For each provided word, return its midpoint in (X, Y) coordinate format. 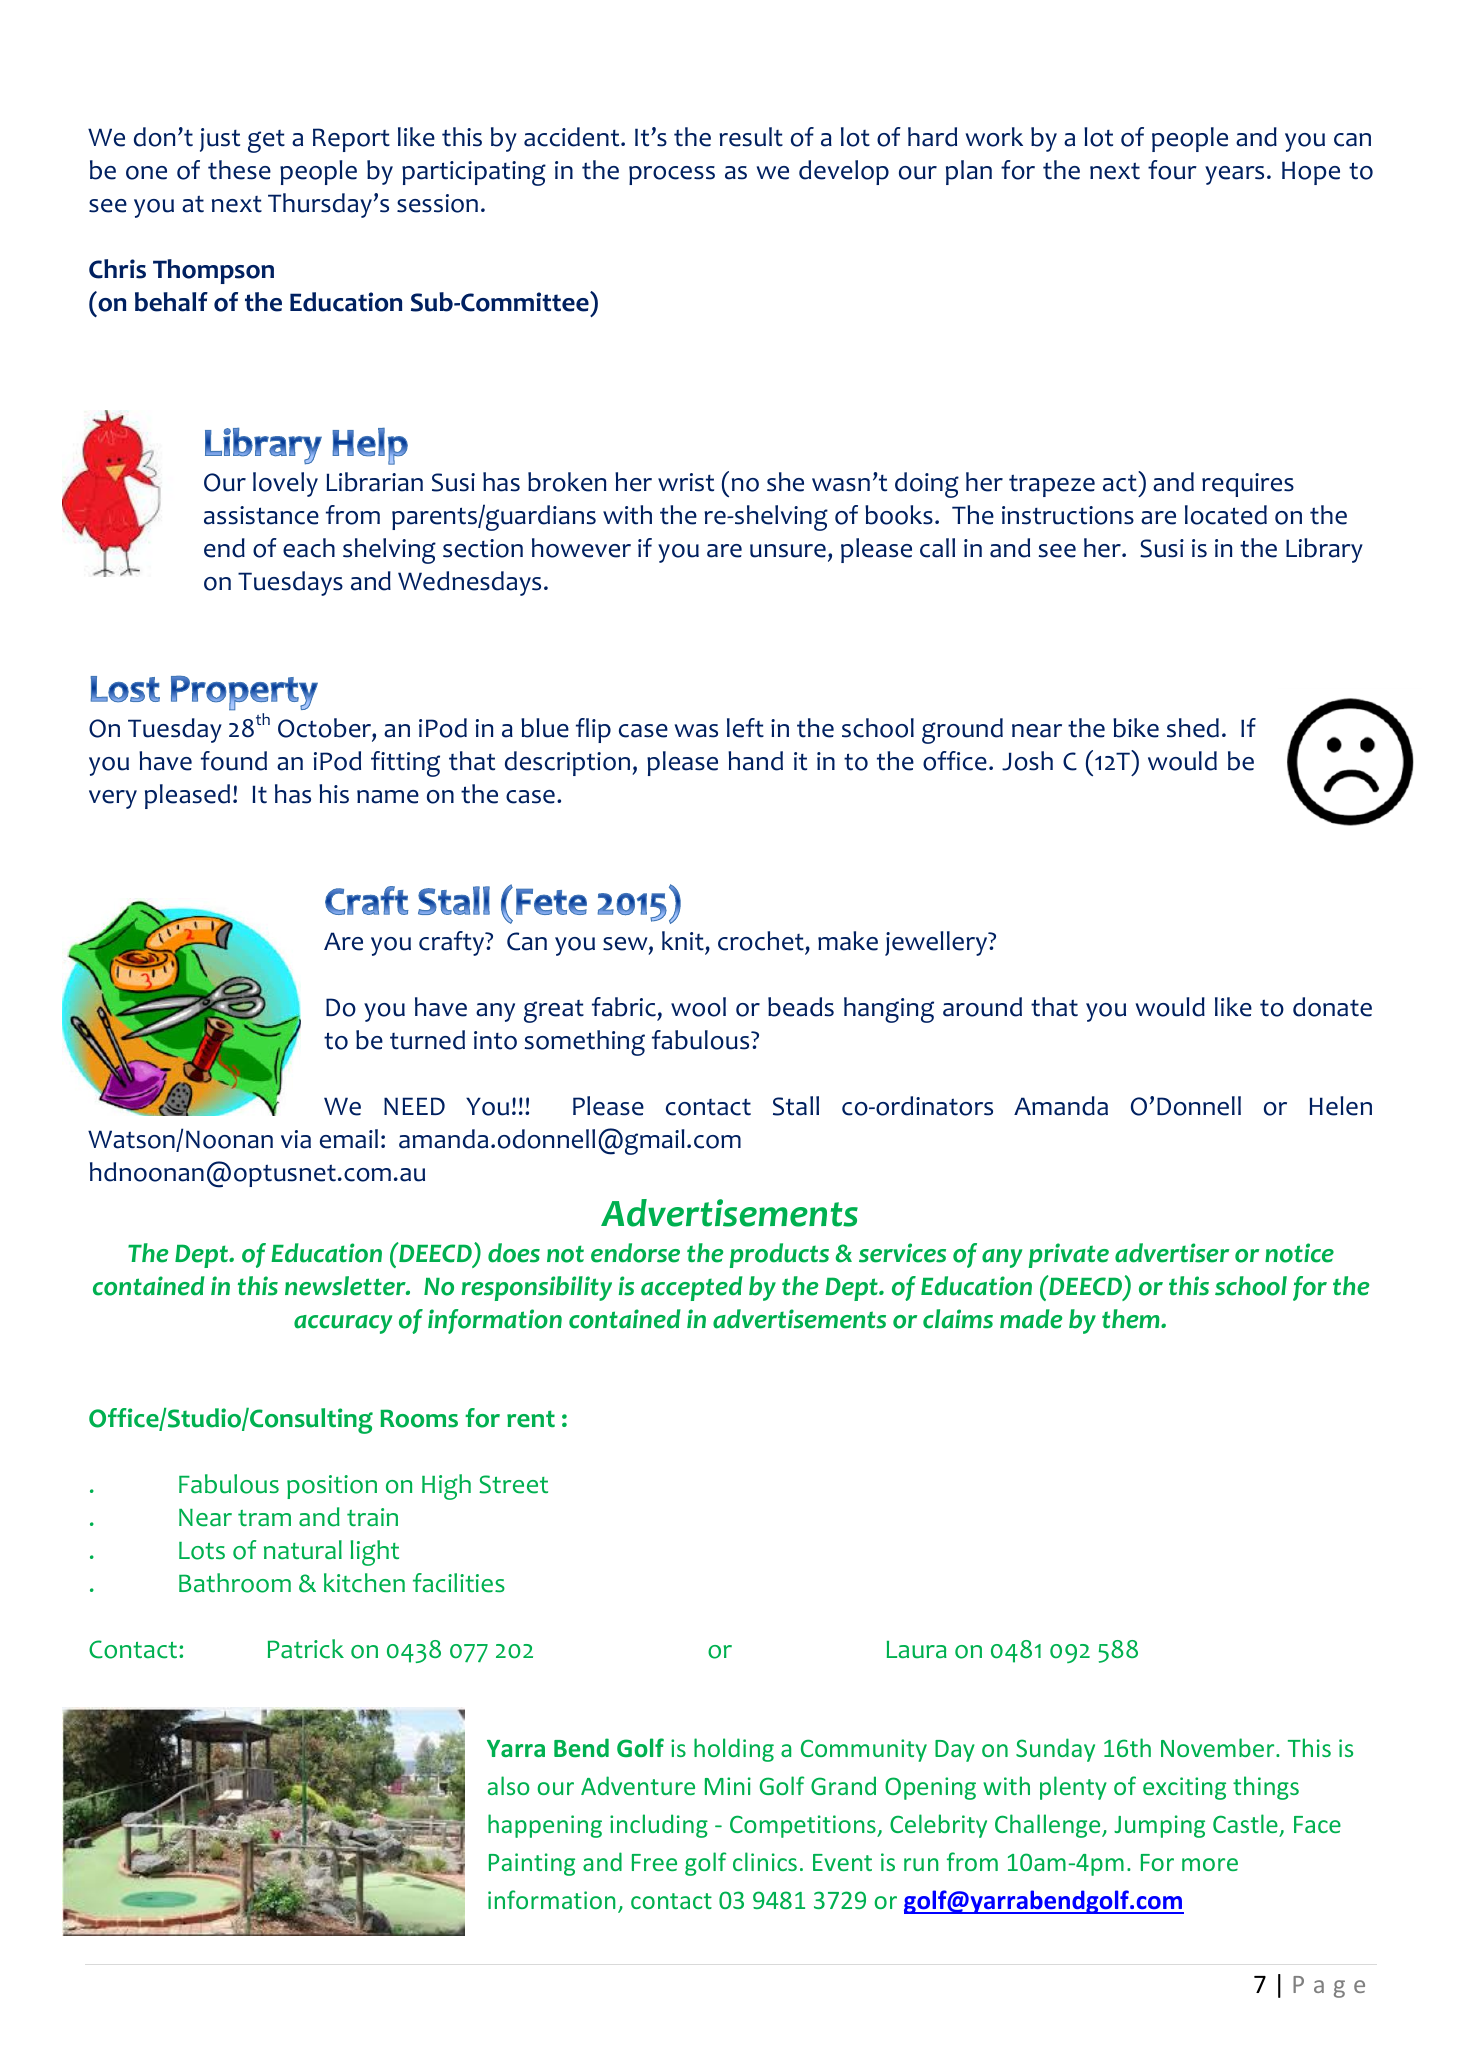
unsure (788, 551)
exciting (1184, 1788)
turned (427, 1040)
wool (698, 1007)
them (1132, 1319)
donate (1332, 1007)
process (672, 175)
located (1226, 515)
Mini (728, 1786)
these (239, 170)
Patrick (306, 1649)
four (1172, 170)
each (309, 548)
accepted (692, 1288)
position (332, 1487)
